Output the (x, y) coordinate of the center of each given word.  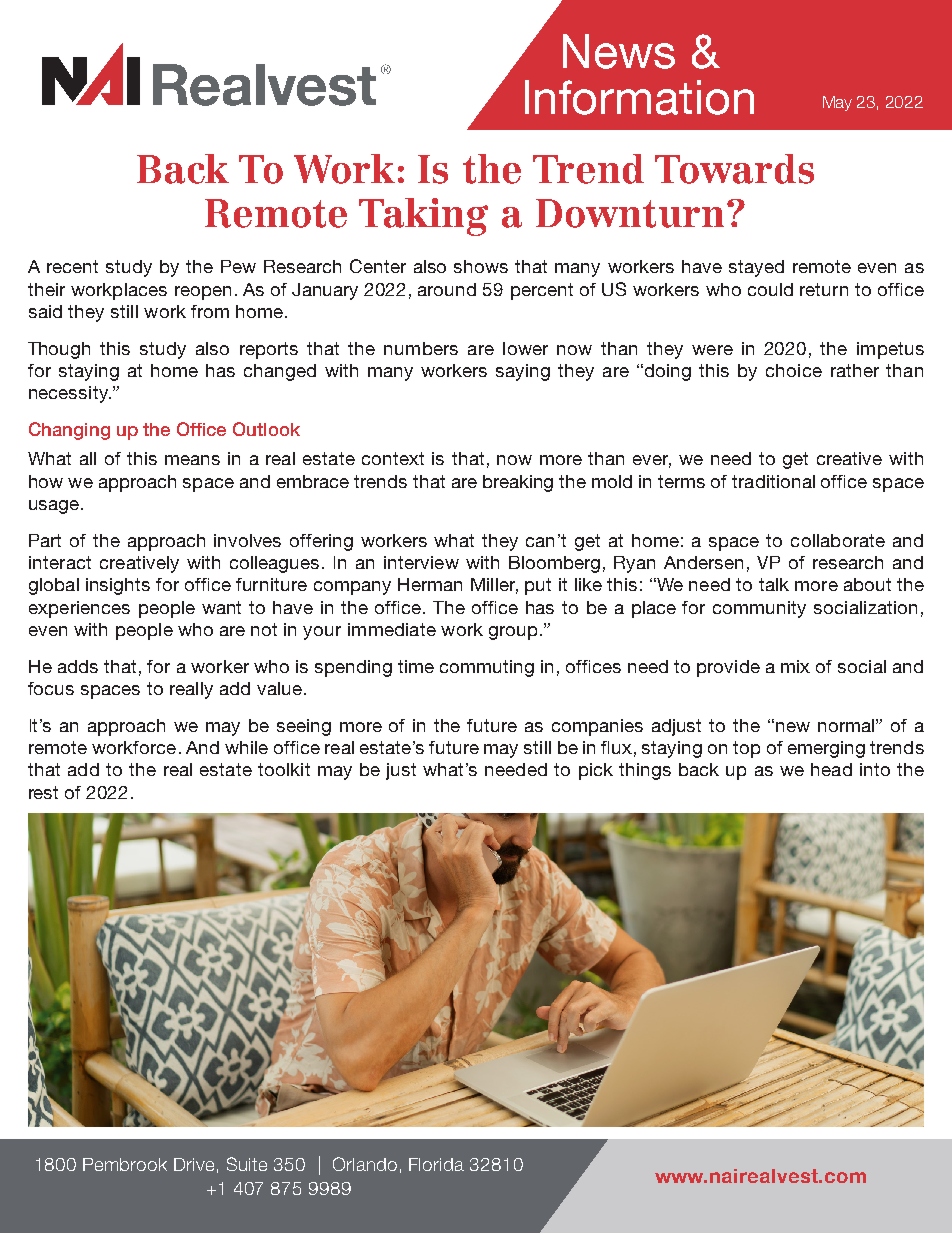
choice (794, 370)
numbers (421, 348)
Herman (430, 584)
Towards (734, 169)
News (619, 51)
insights (118, 586)
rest (43, 792)
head (831, 769)
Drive (194, 1164)
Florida (436, 1164)
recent (72, 266)
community (759, 609)
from (210, 311)
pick (596, 771)
